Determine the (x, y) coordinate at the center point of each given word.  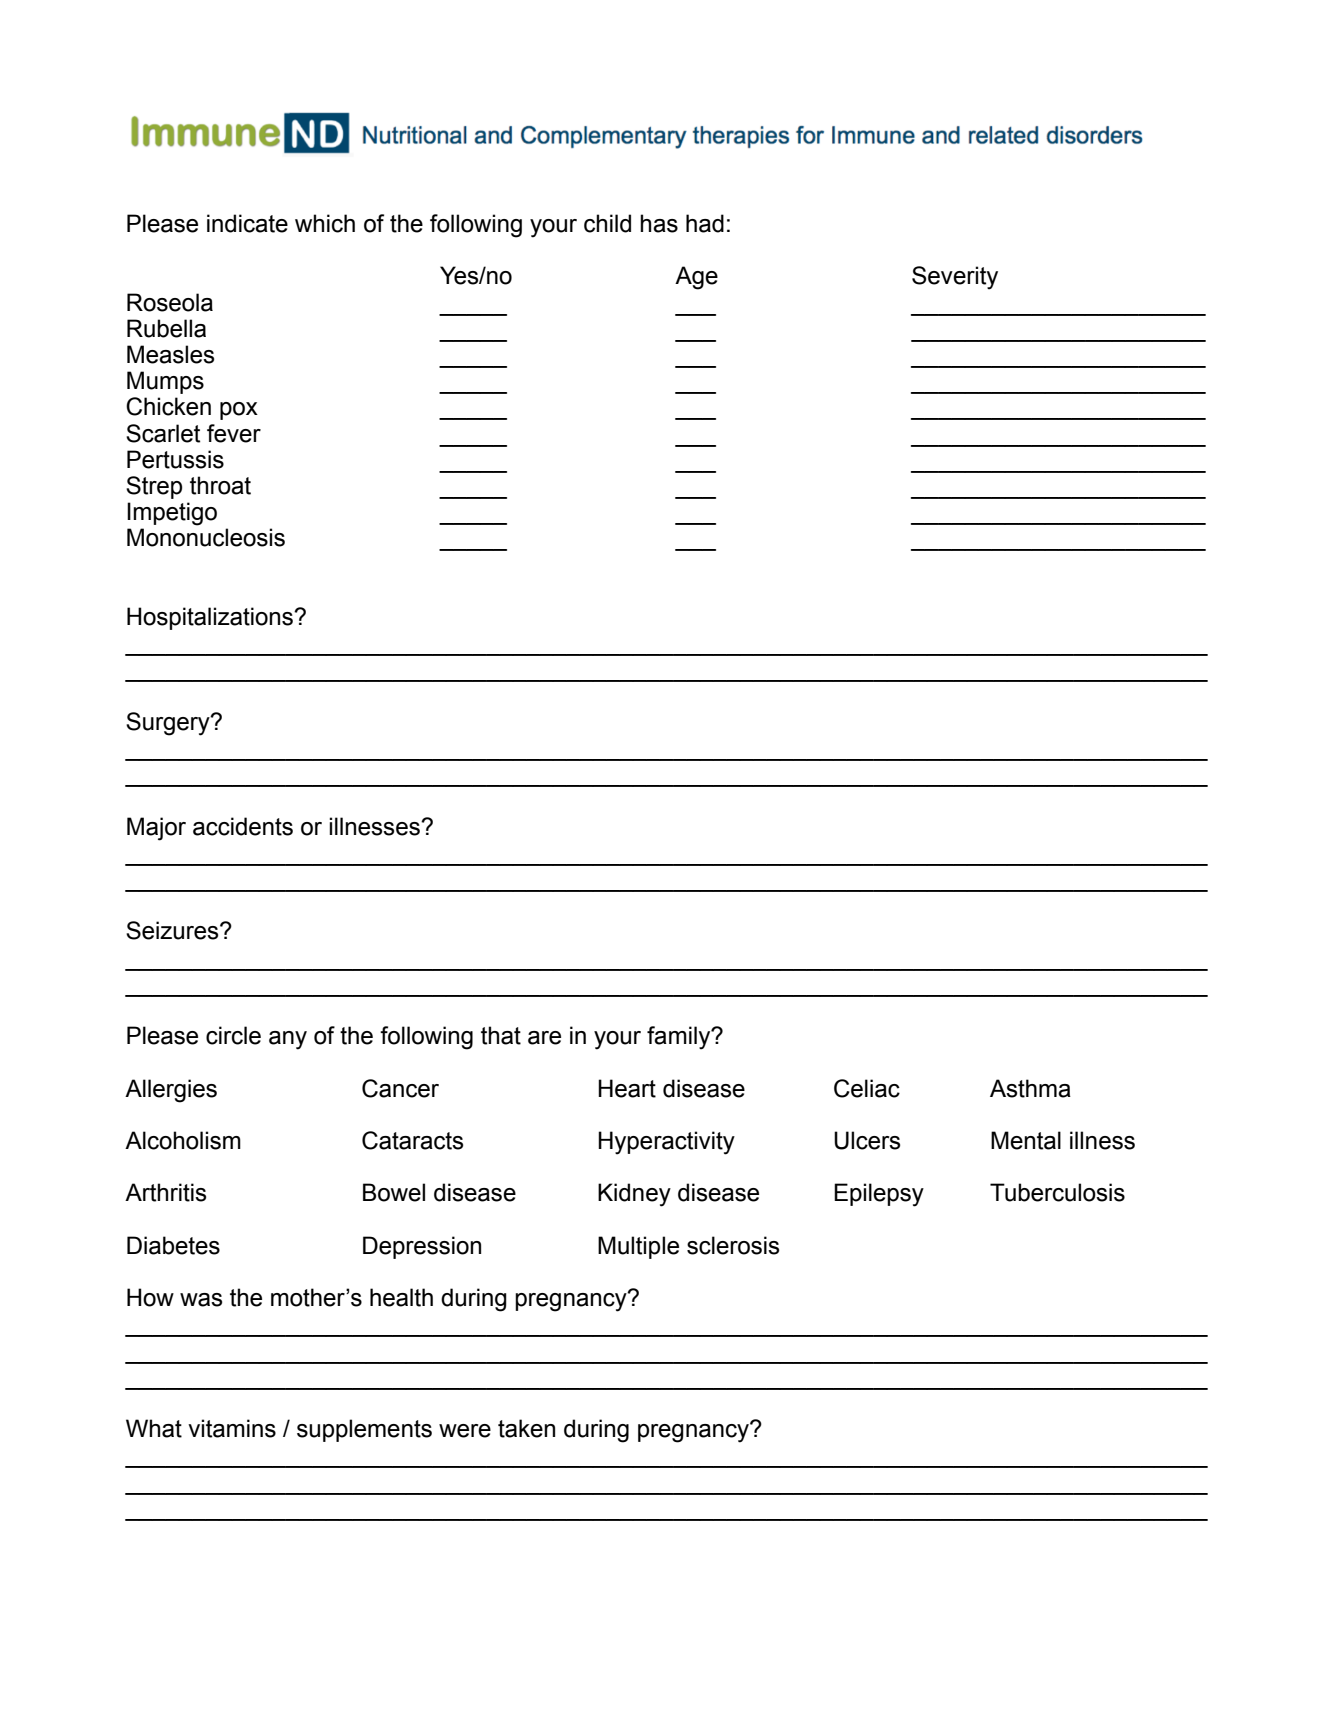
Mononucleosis (206, 537)
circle (233, 1035)
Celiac (867, 1088)
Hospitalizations (211, 618)
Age (696, 278)
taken (526, 1428)
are (544, 1038)
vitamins (232, 1428)
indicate (247, 223)
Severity (955, 278)
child (607, 223)
